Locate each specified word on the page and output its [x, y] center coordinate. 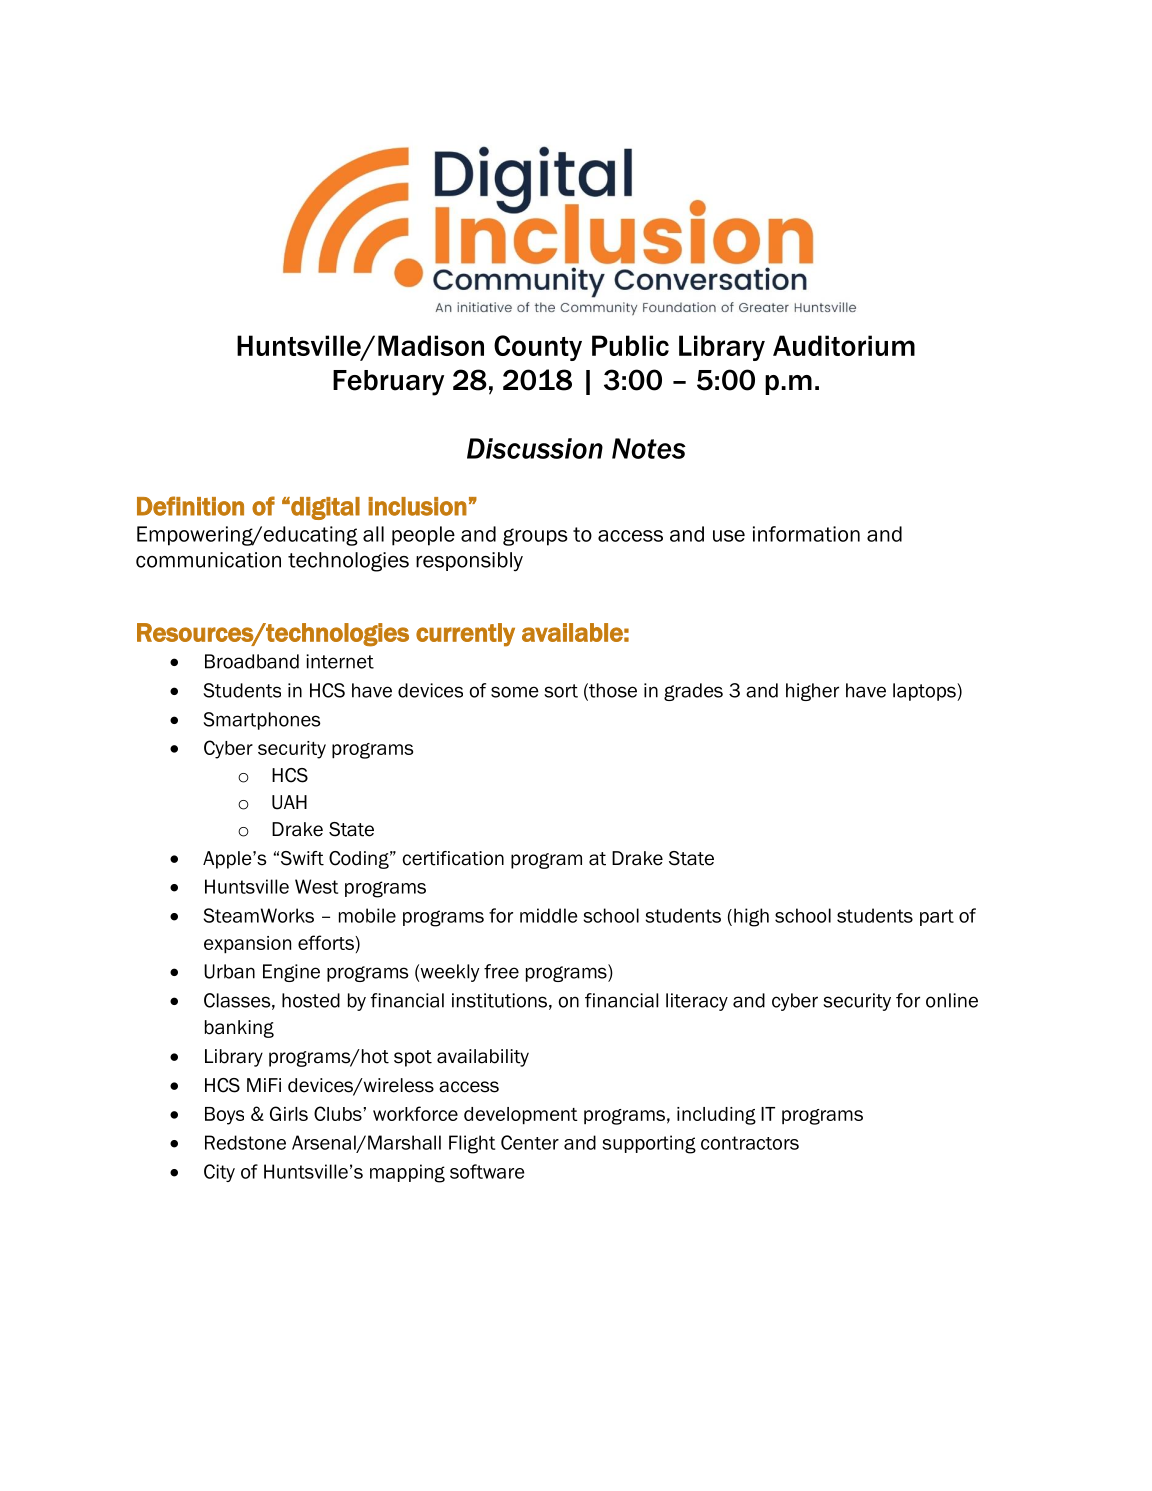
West [316, 886]
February [388, 383]
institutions [499, 1000]
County [538, 348]
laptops [925, 692]
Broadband [252, 661]
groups [535, 537]
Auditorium [844, 345]
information [806, 534]
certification [453, 858]
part [937, 917]
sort [561, 691]
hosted [311, 1000]
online [952, 1000]
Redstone [245, 1142]
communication [208, 560]
